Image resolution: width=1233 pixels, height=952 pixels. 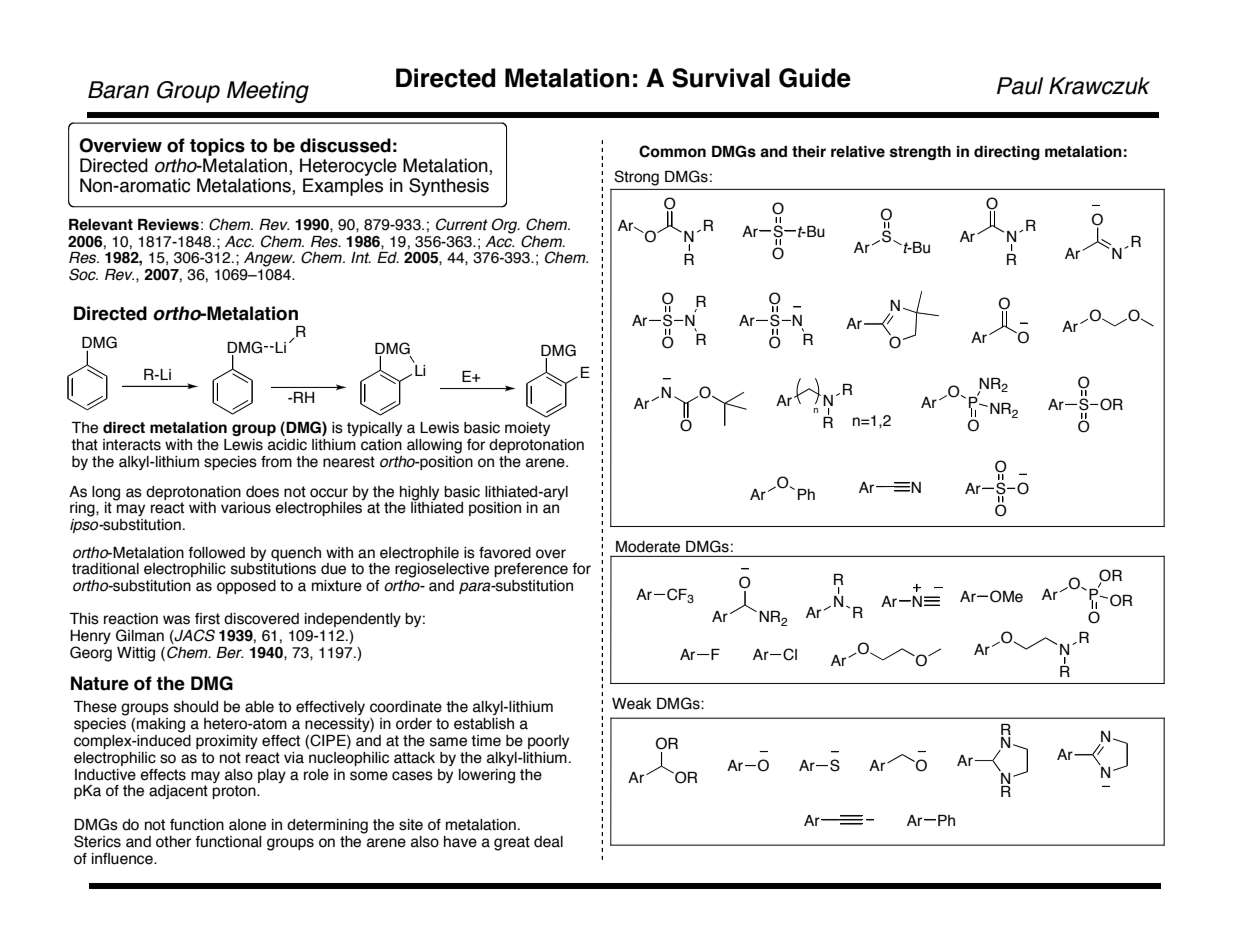 What do you see at coordinates (168, 225) in the screenshot?
I see `Reviews` at bounding box center [168, 225].
